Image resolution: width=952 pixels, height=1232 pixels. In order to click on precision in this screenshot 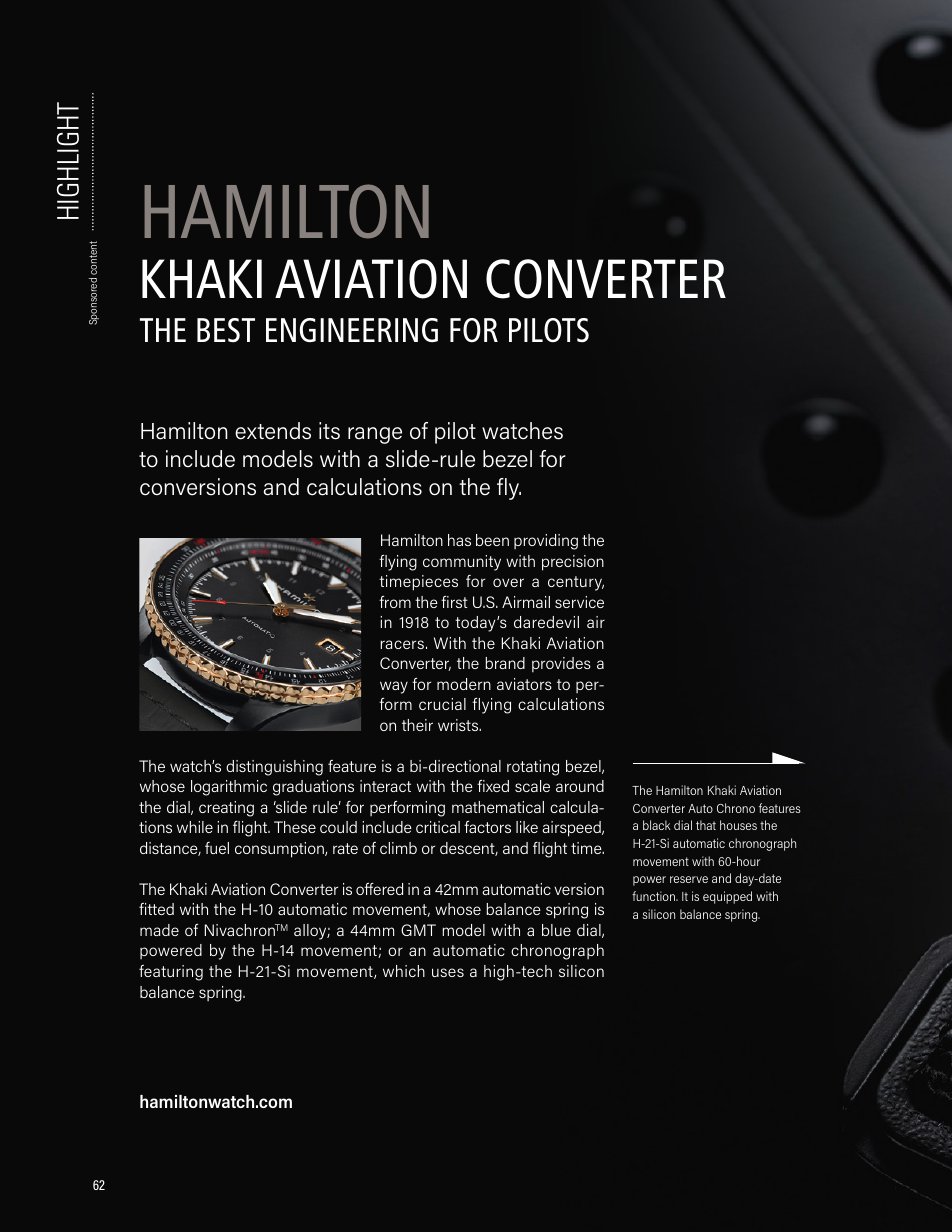, I will do `click(573, 563)`.
